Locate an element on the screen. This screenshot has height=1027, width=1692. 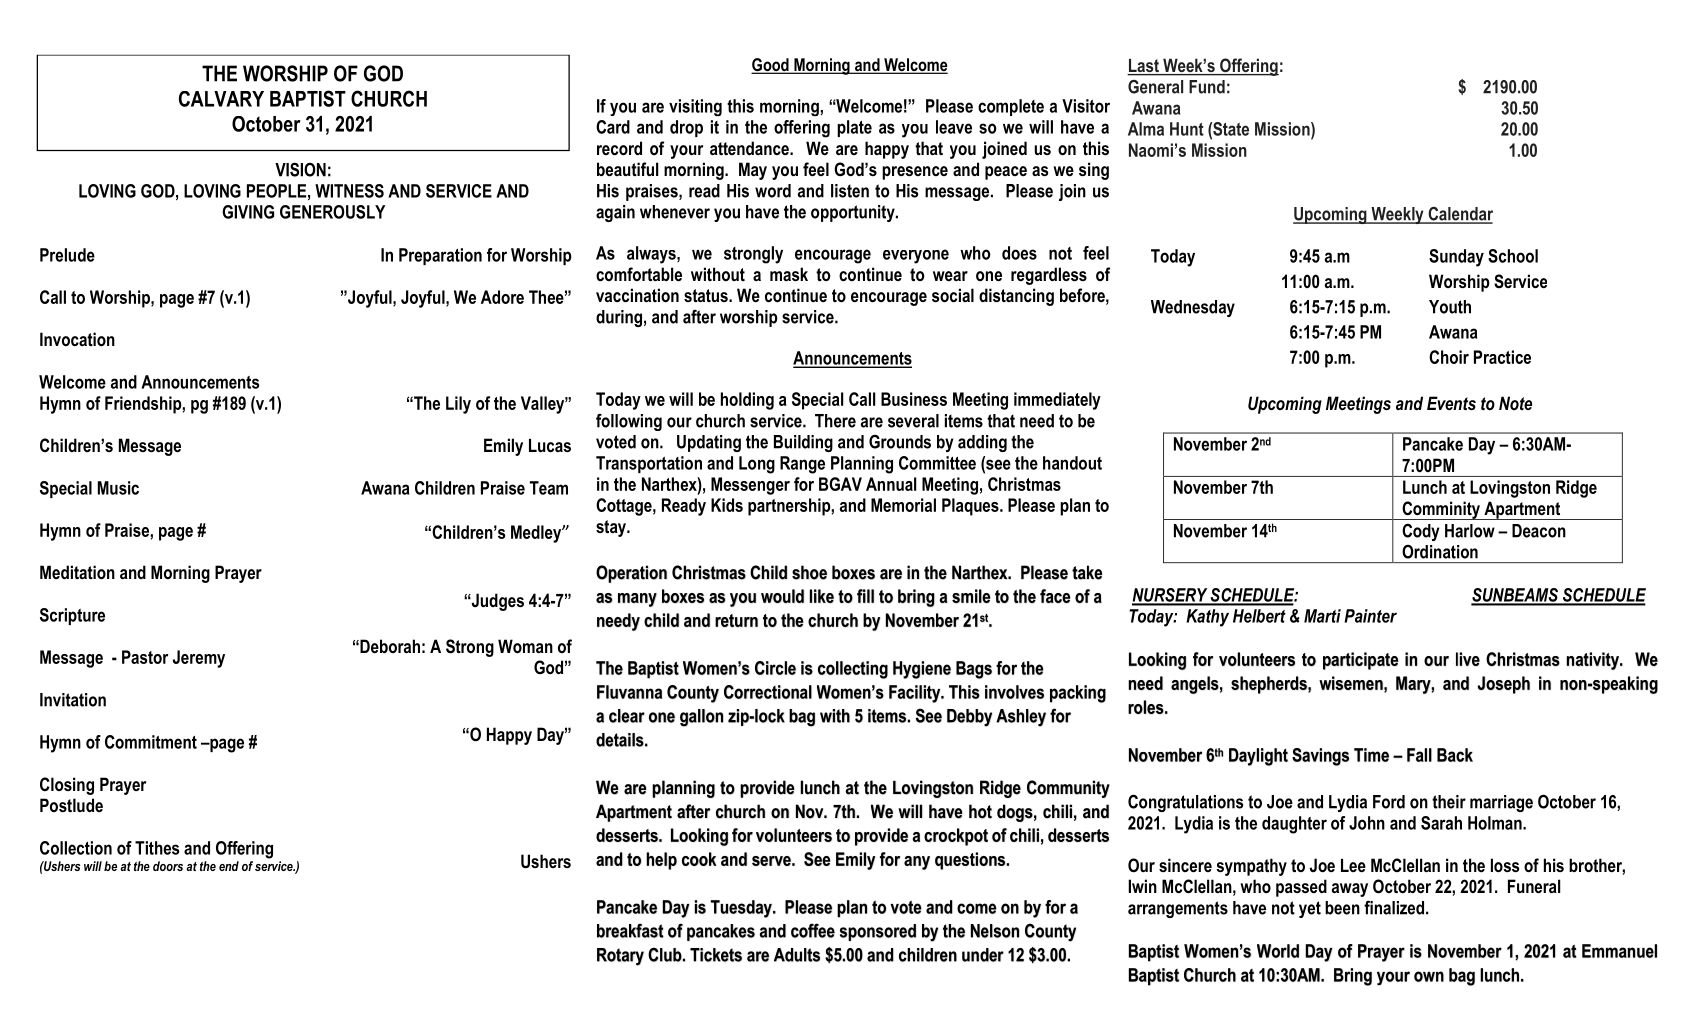
Cody is located at coordinates (1421, 532).
